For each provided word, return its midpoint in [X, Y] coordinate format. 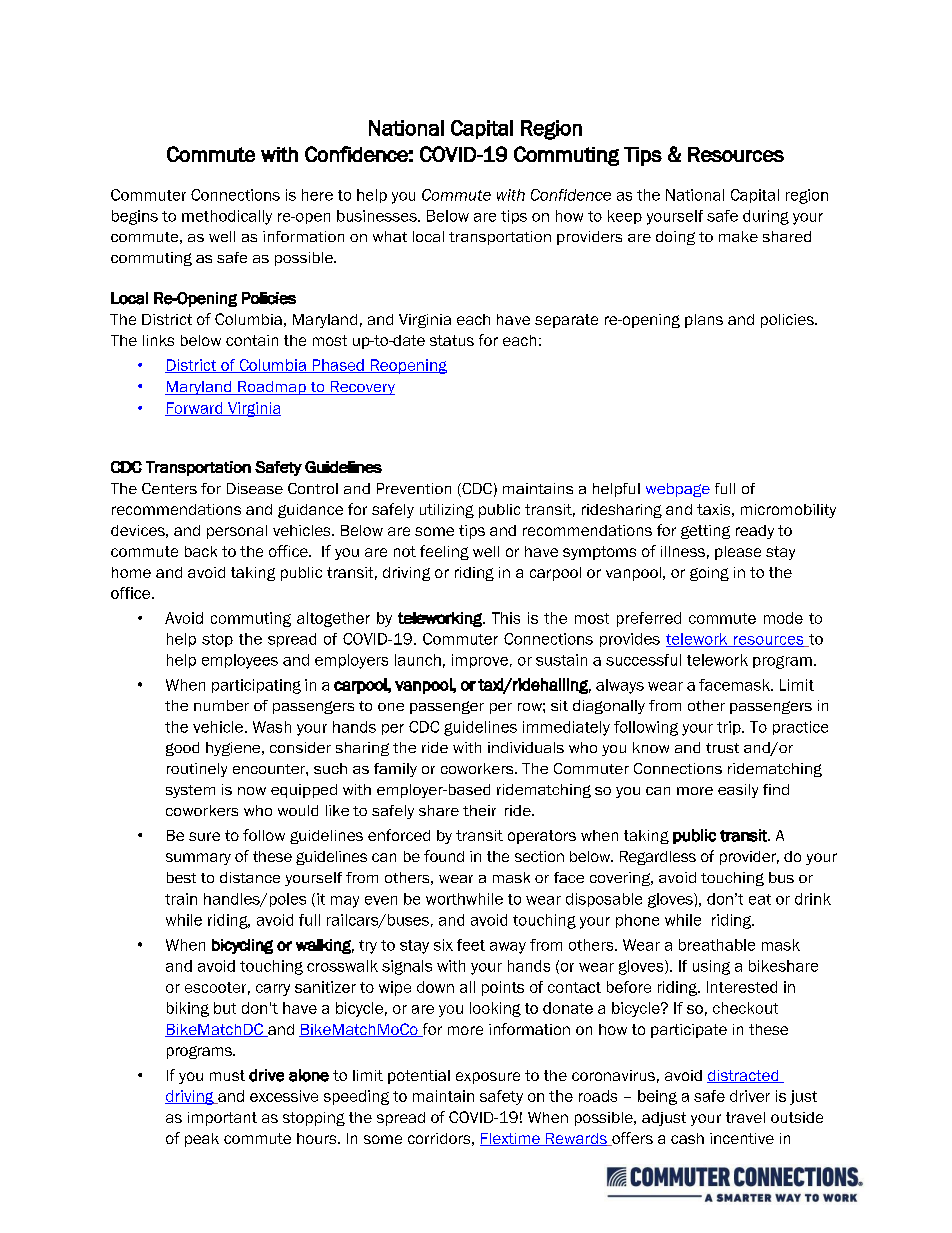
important [222, 1119]
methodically [227, 217]
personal [237, 532]
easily [738, 791]
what [390, 236]
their [479, 810]
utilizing [447, 511]
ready [755, 532]
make [738, 236]
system [190, 791]
